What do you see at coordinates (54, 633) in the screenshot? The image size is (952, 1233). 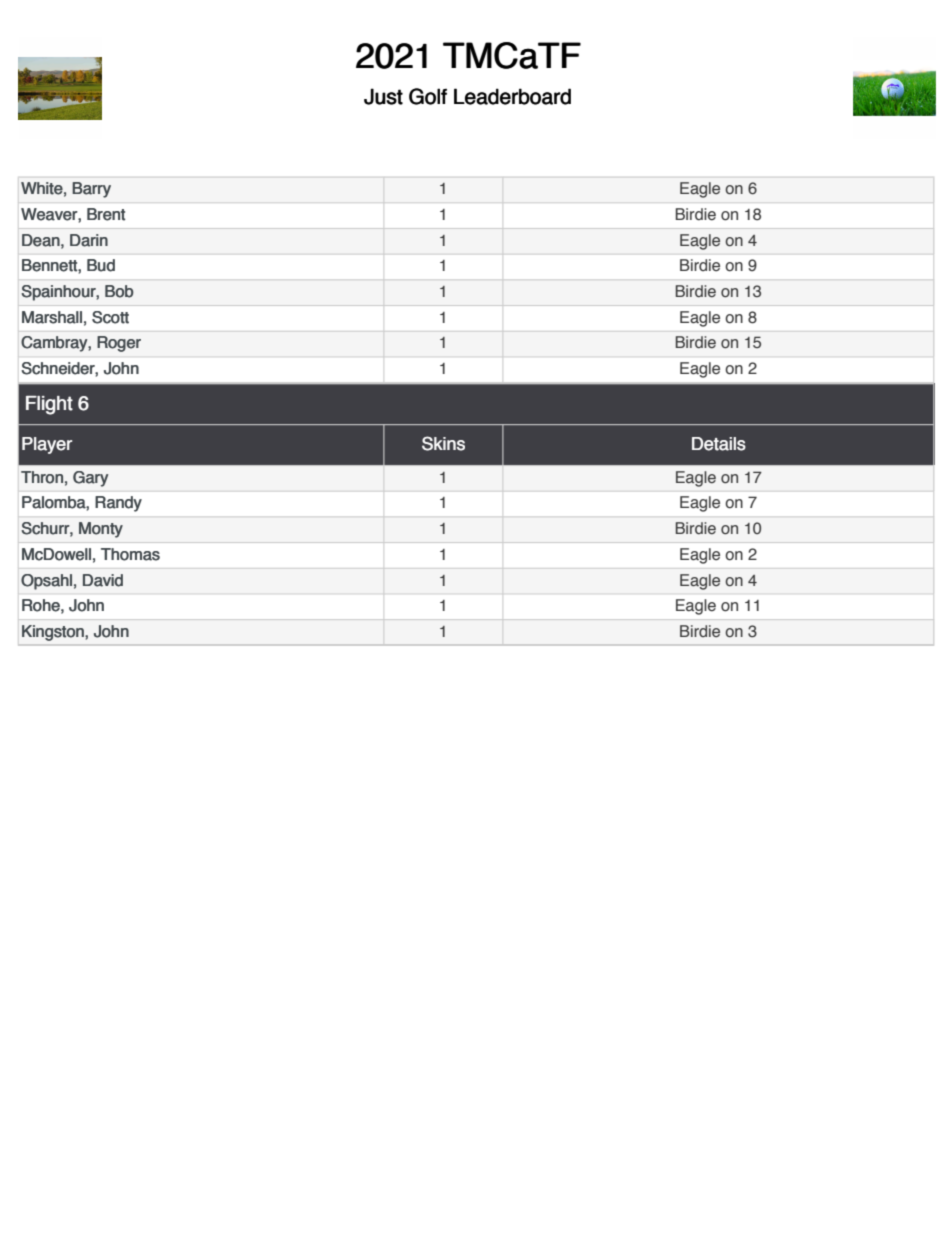 I see `Kingston` at bounding box center [54, 633].
